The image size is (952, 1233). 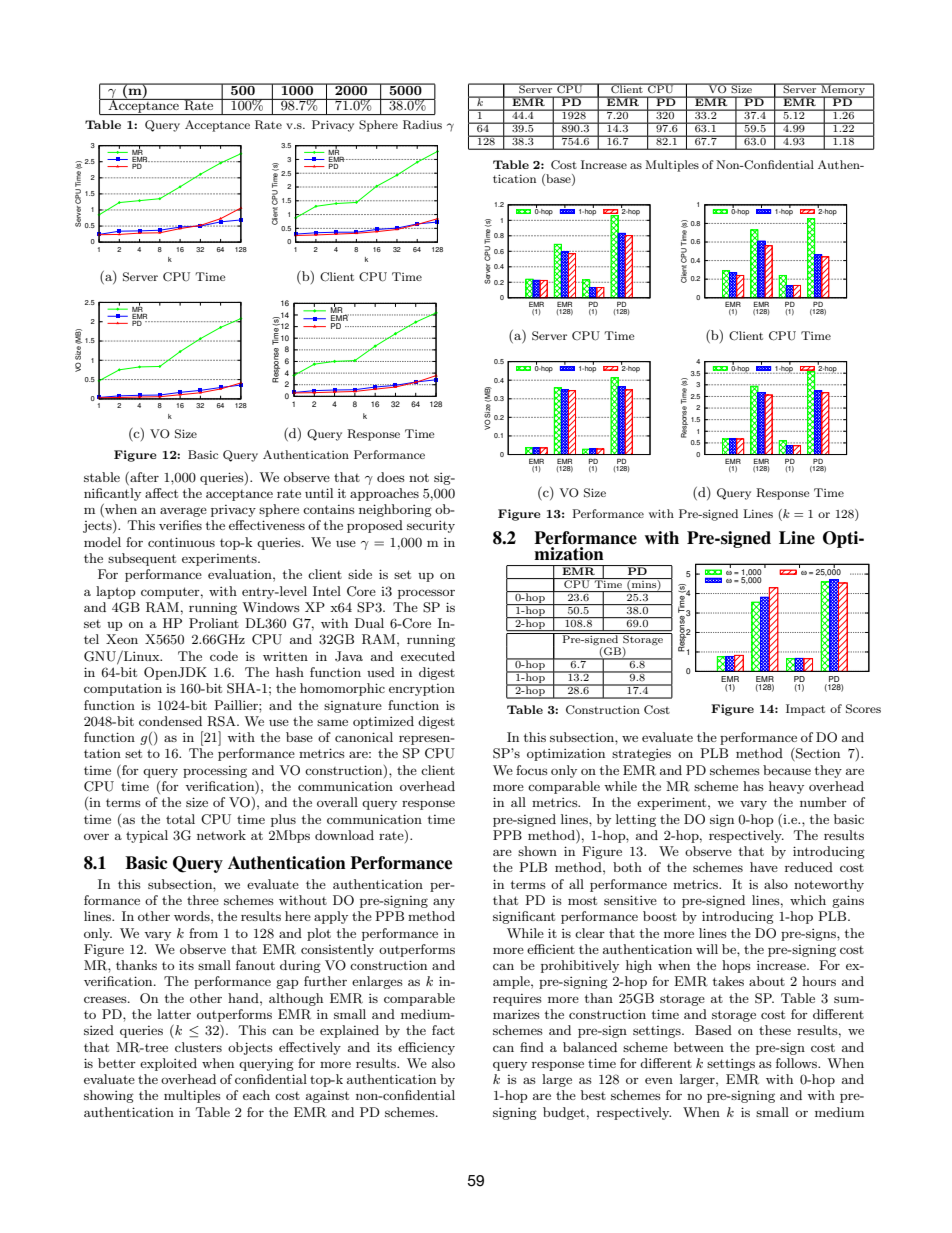 I want to click on approaches, so click(x=384, y=494).
